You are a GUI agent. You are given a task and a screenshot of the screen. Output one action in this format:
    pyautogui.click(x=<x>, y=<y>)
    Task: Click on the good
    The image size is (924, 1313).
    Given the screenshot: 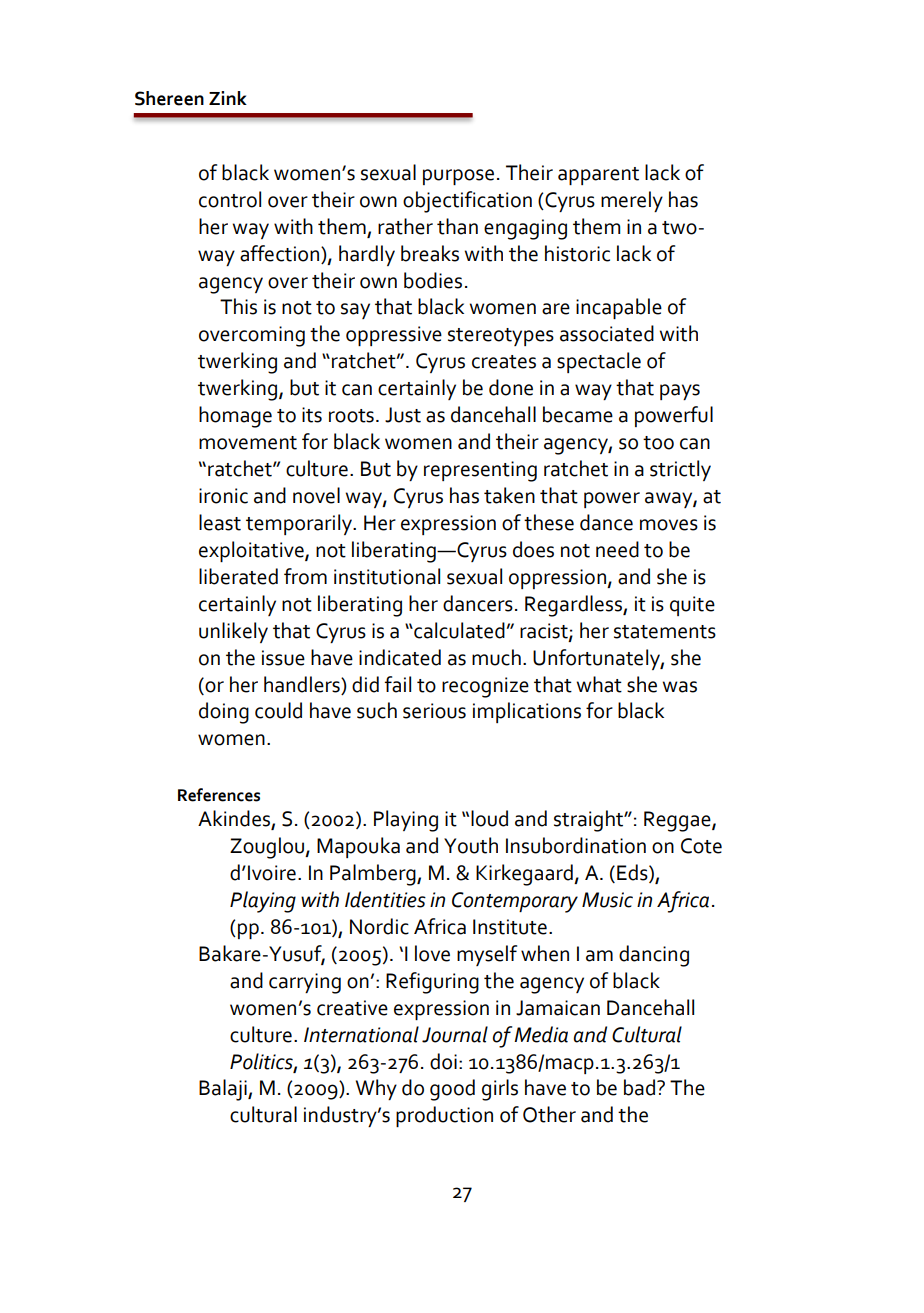 What is the action you would take?
    pyautogui.click(x=452, y=1090)
